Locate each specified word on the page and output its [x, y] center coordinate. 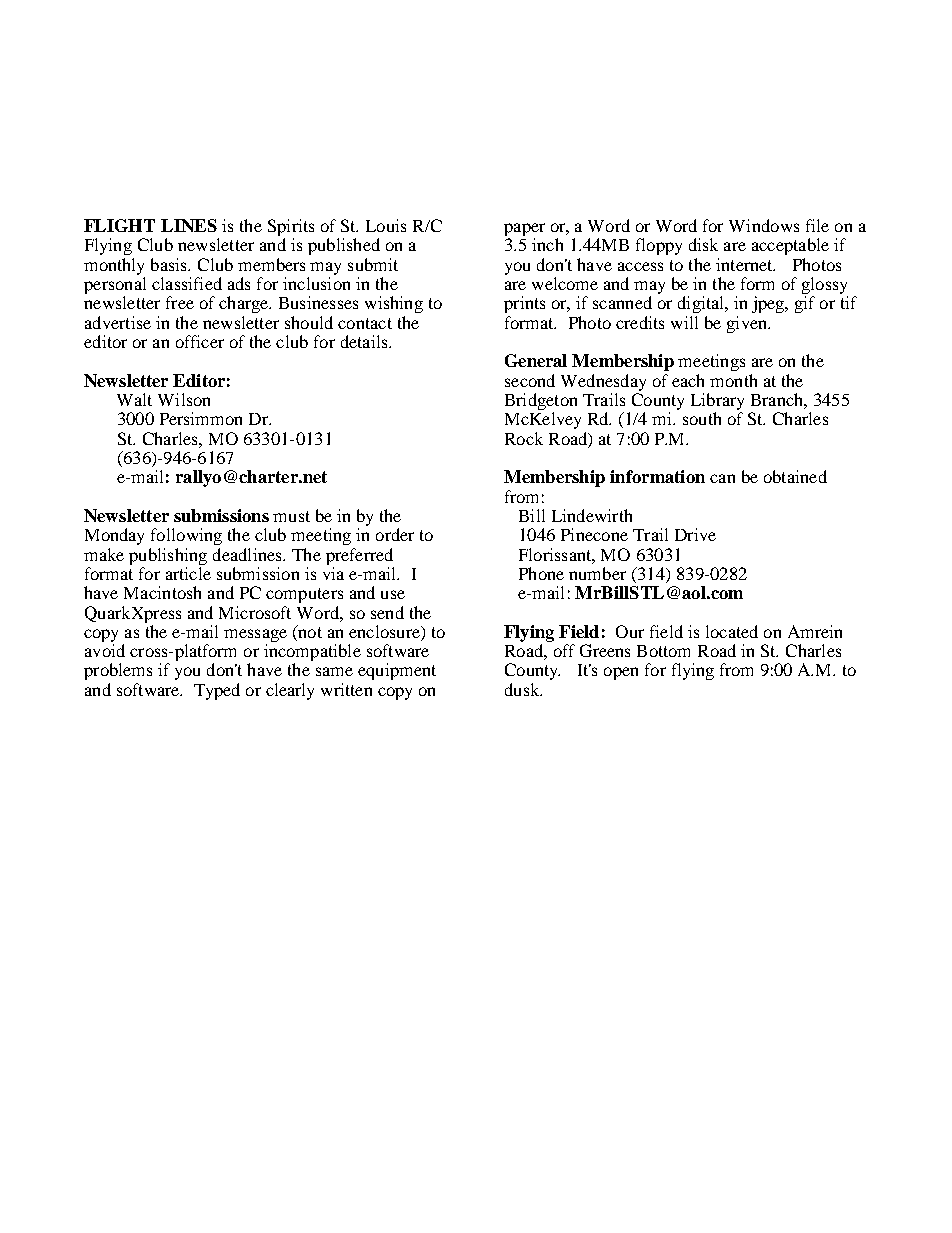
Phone [541, 573]
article [188, 573]
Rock [524, 438]
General [536, 360]
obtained [795, 476]
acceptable [790, 246]
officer [200, 341]
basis [170, 264]
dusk [523, 689]
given [748, 324]
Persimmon [201, 418]
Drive [695, 534]
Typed [217, 691]
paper [524, 231]
